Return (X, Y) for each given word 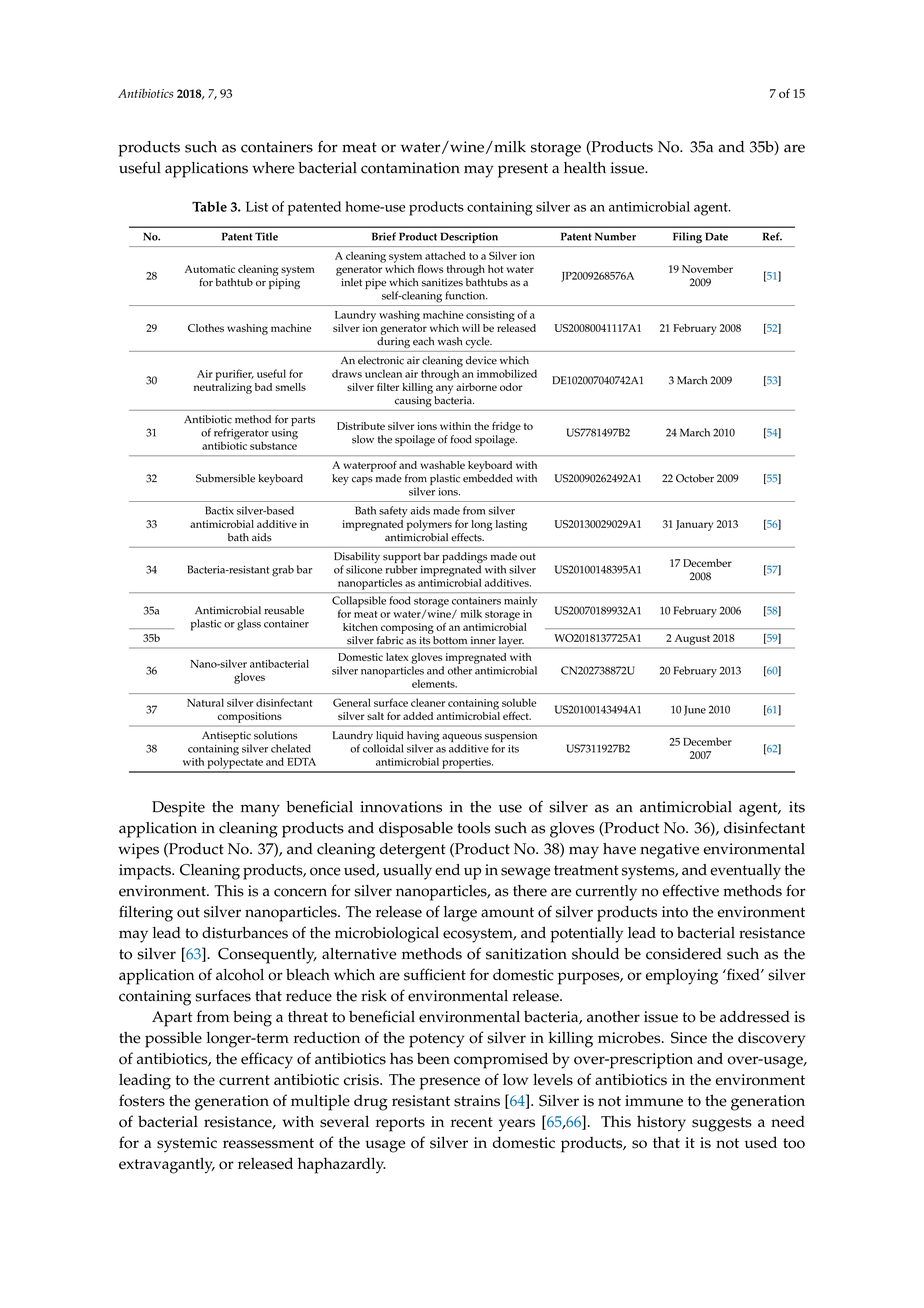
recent (472, 1122)
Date (716, 236)
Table (209, 206)
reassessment (268, 1143)
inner (483, 640)
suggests (722, 1124)
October (695, 478)
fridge (506, 427)
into (675, 912)
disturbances (245, 933)
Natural (205, 702)
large (460, 914)
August (692, 639)
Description (469, 237)
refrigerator (241, 435)
